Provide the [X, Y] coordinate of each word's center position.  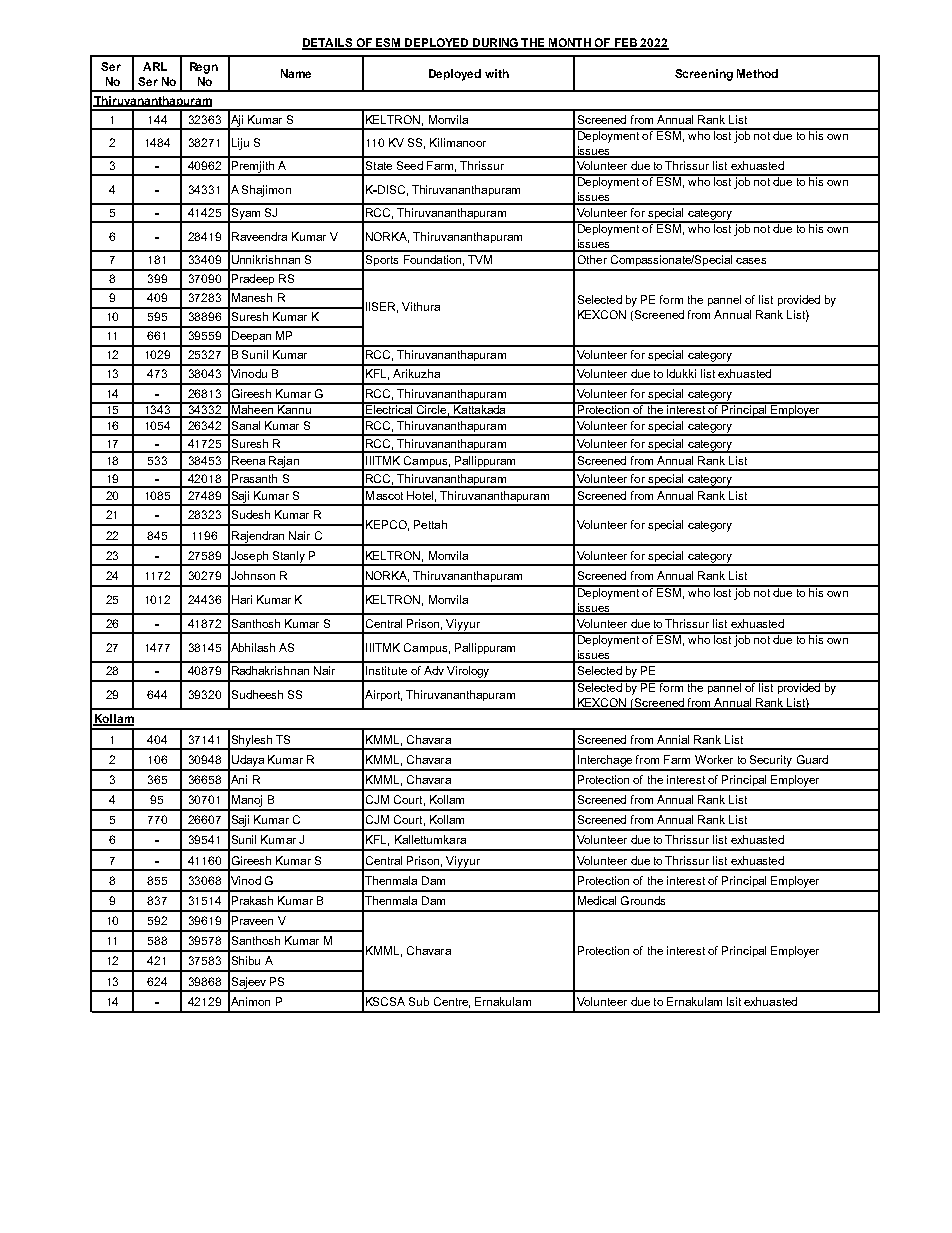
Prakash [252, 900]
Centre [452, 1002]
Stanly [288, 558]
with [497, 73]
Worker [714, 759]
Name [296, 73]
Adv [434, 670]
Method [757, 73]
